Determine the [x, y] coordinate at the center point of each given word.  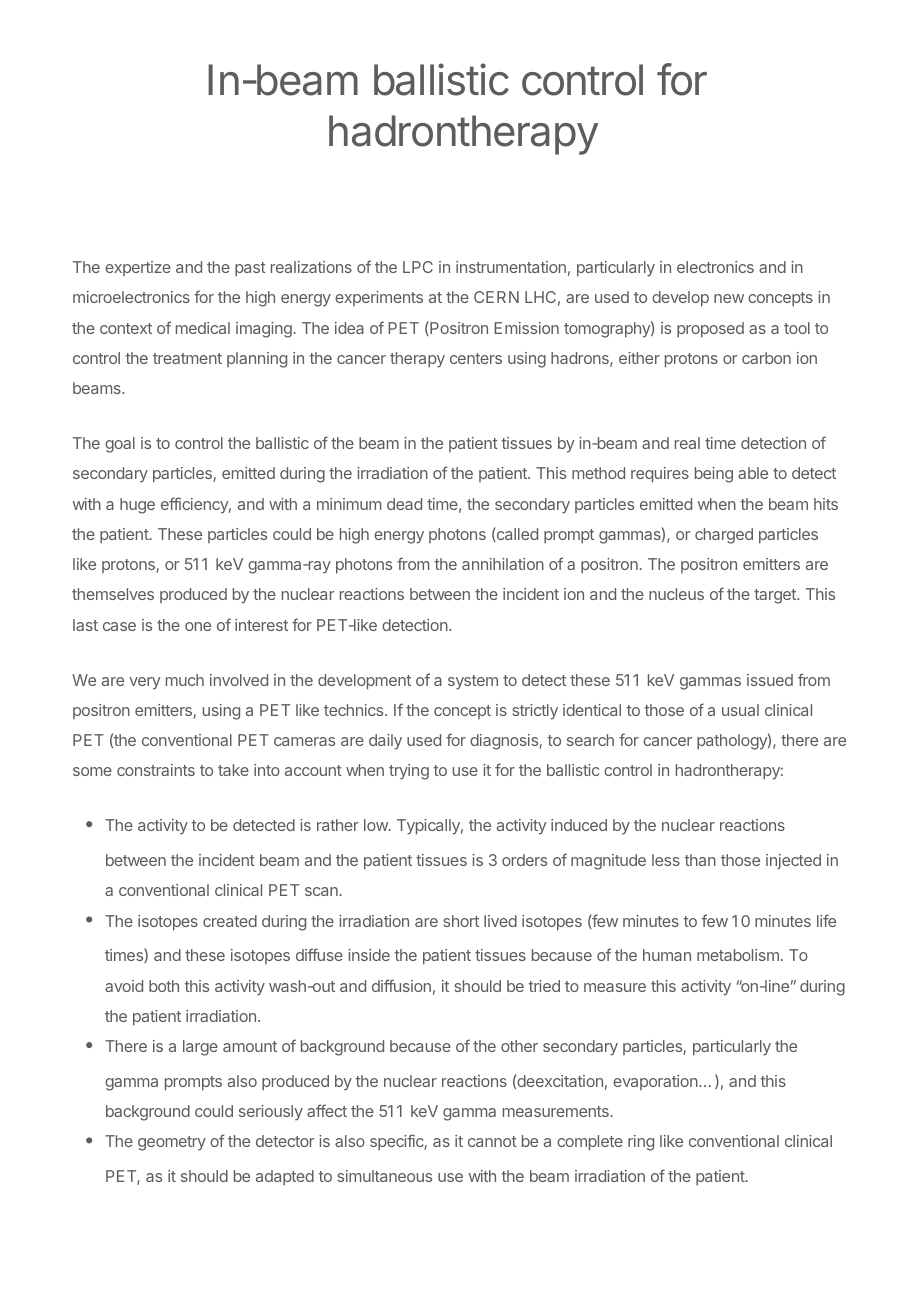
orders [524, 860]
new [729, 298]
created [230, 921]
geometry [172, 1143]
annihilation [503, 564]
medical [203, 328]
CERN [496, 297]
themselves [113, 594]
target [776, 596]
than [700, 860]
